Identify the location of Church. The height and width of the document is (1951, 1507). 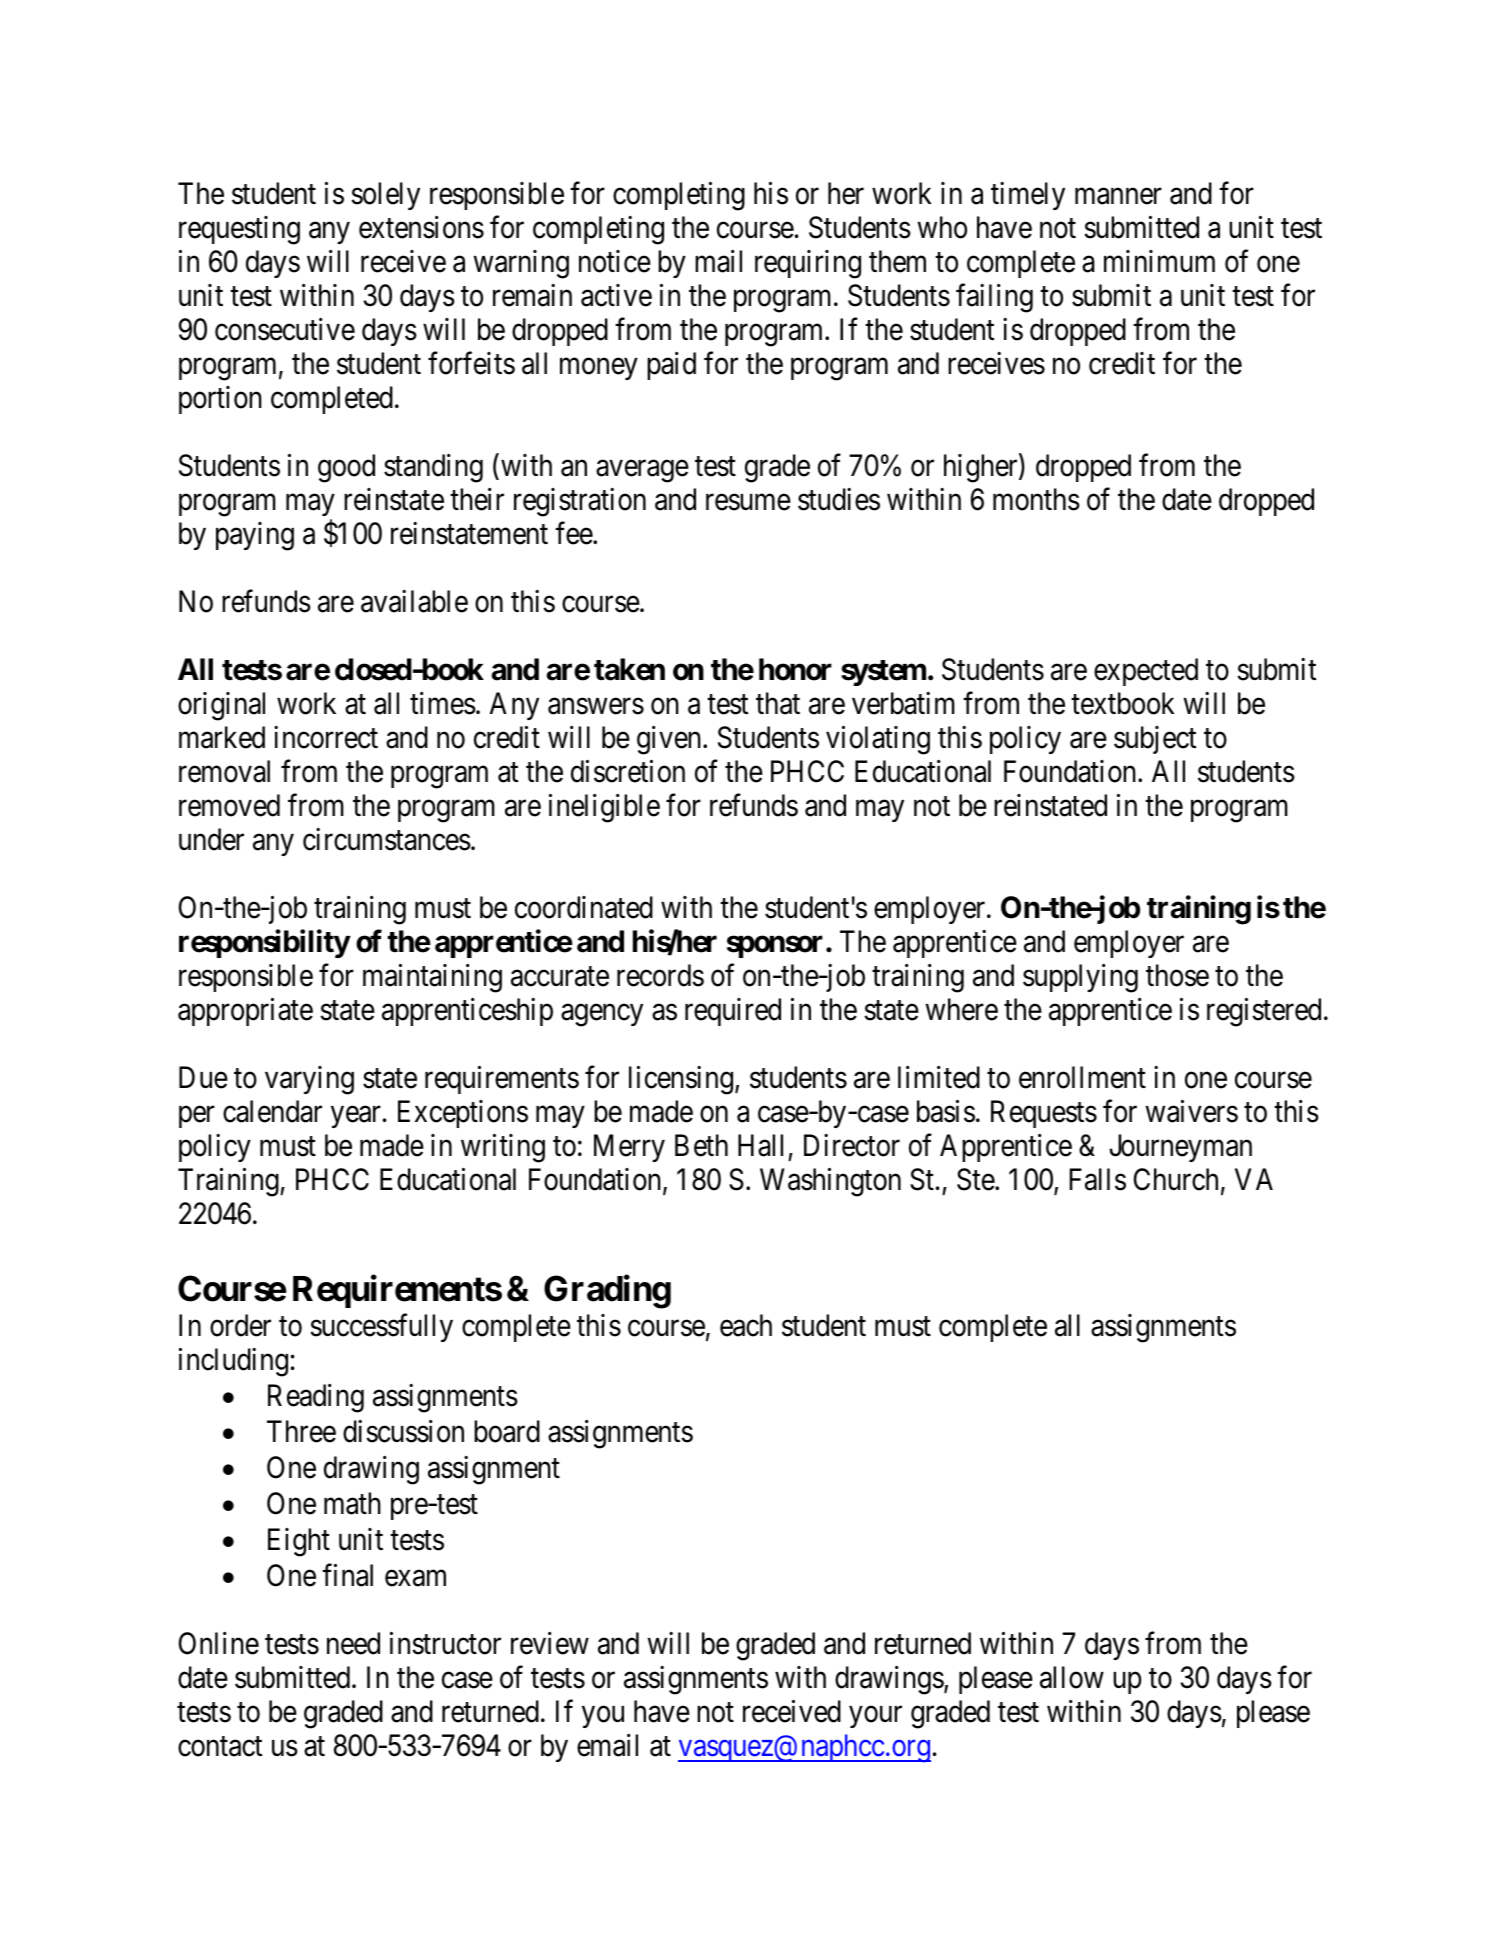
(1176, 1179).
